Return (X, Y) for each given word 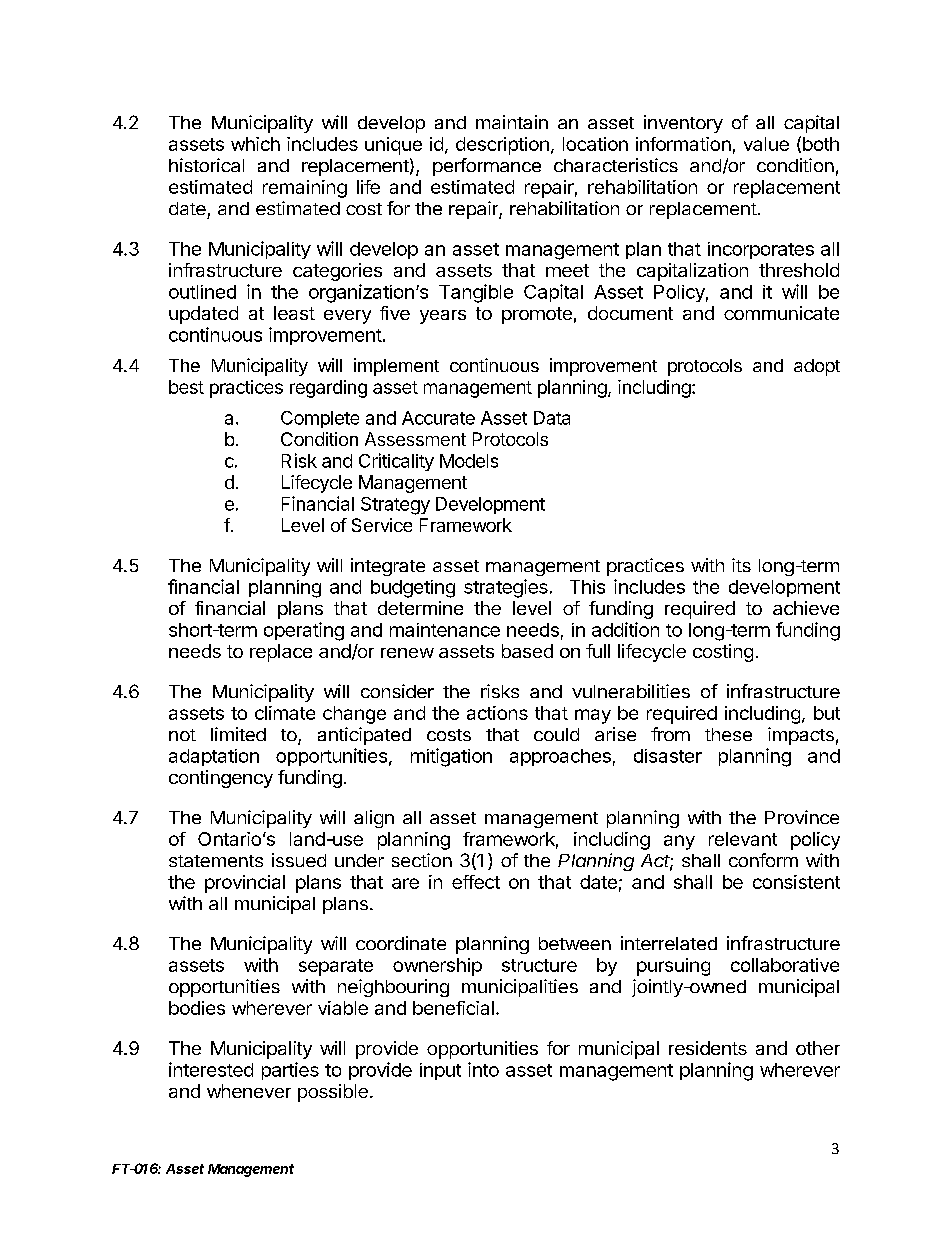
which (255, 144)
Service (382, 525)
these (728, 734)
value (766, 144)
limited (238, 734)
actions (497, 713)
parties (290, 1071)
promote (537, 315)
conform (763, 860)
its (741, 565)
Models (469, 461)
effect (476, 882)
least (294, 313)
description (502, 146)
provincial (245, 884)
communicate (781, 313)
